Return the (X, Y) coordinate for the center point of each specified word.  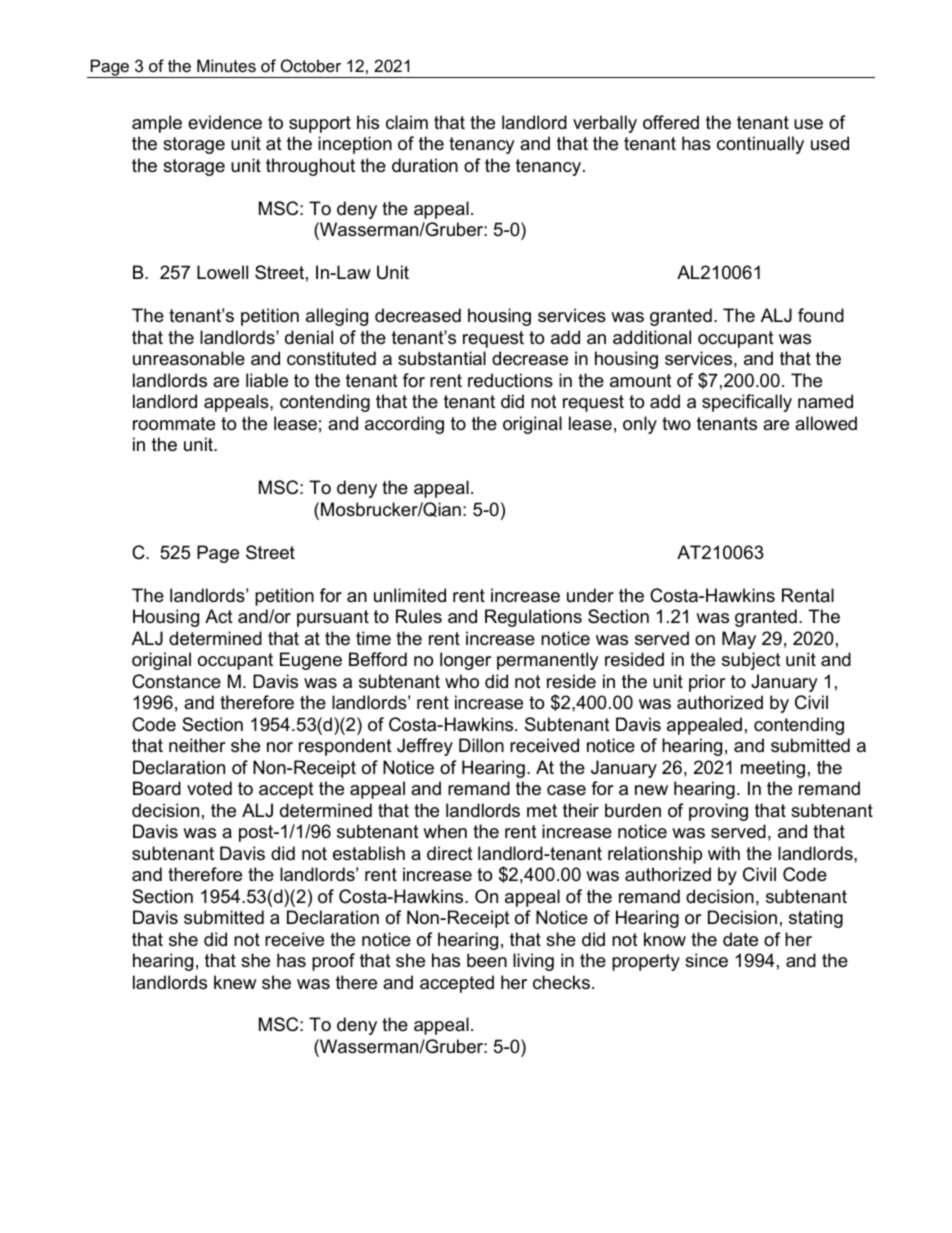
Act (219, 616)
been (487, 960)
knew (235, 982)
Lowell (222, 272)
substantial (442, 358)
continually (760, 145)
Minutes (226, 65)
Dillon (481, 745)
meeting (773, 769)
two (676, 423)
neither (197, 745)
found (821, 315)
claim (407, 122)
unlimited (410, 595)
